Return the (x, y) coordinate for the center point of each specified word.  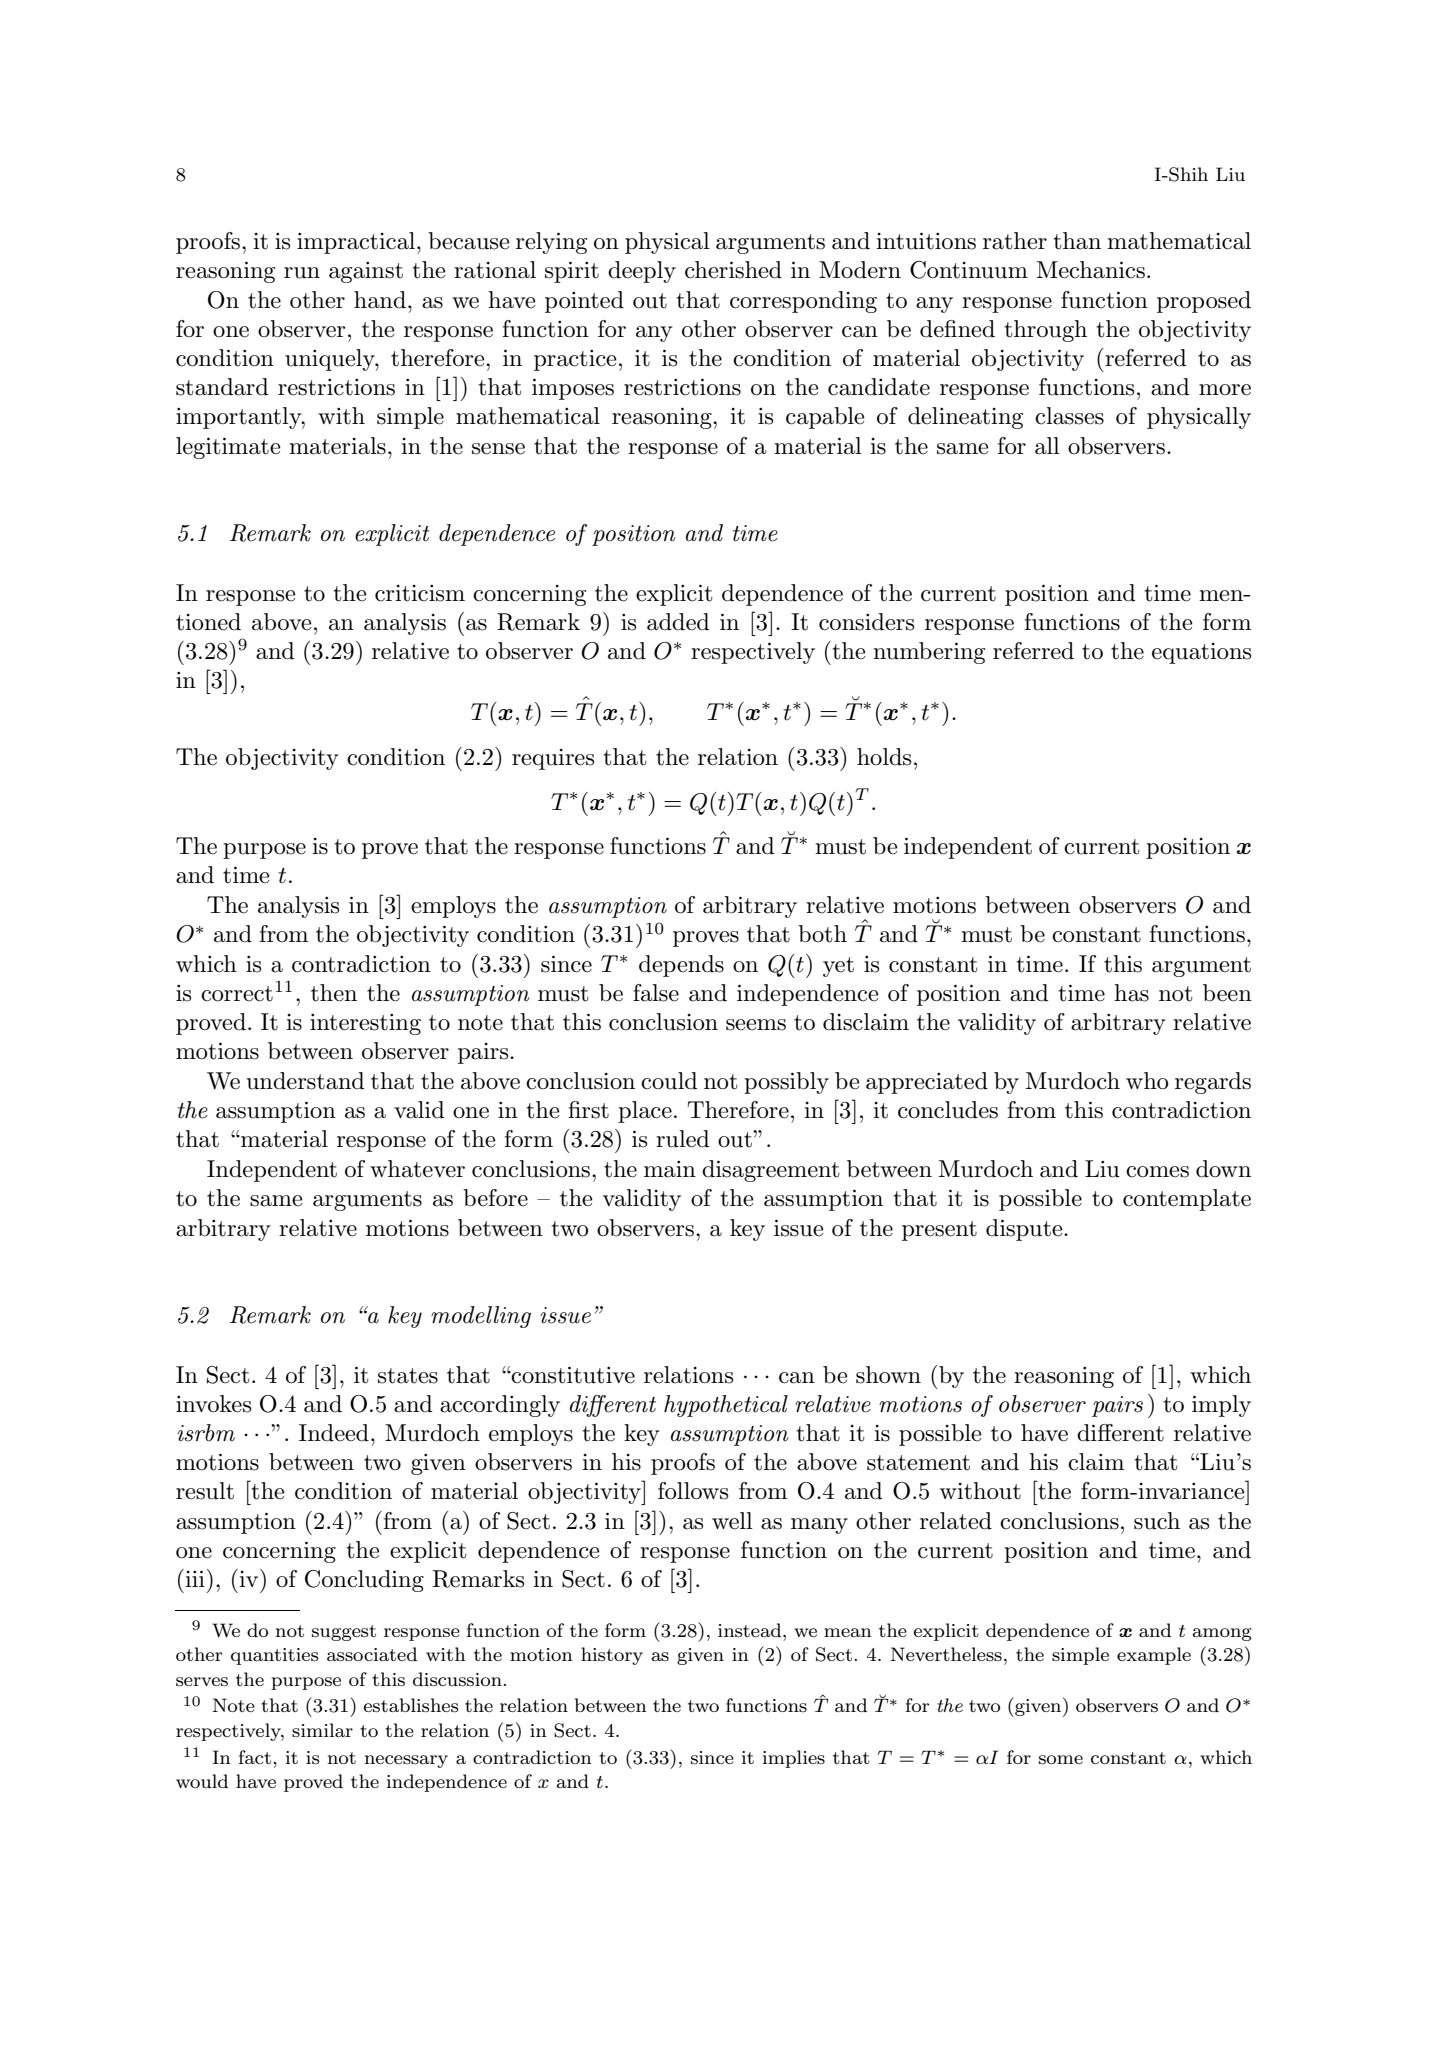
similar (322, 1730)
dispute (1025, 1230)
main (670, 1169)
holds (884, 757)
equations (1201, 653)
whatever (417, 1169)
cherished (733, 270)
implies (794, 1759)
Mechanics (1091, 270)
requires (553, 759)
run (302, 273)
